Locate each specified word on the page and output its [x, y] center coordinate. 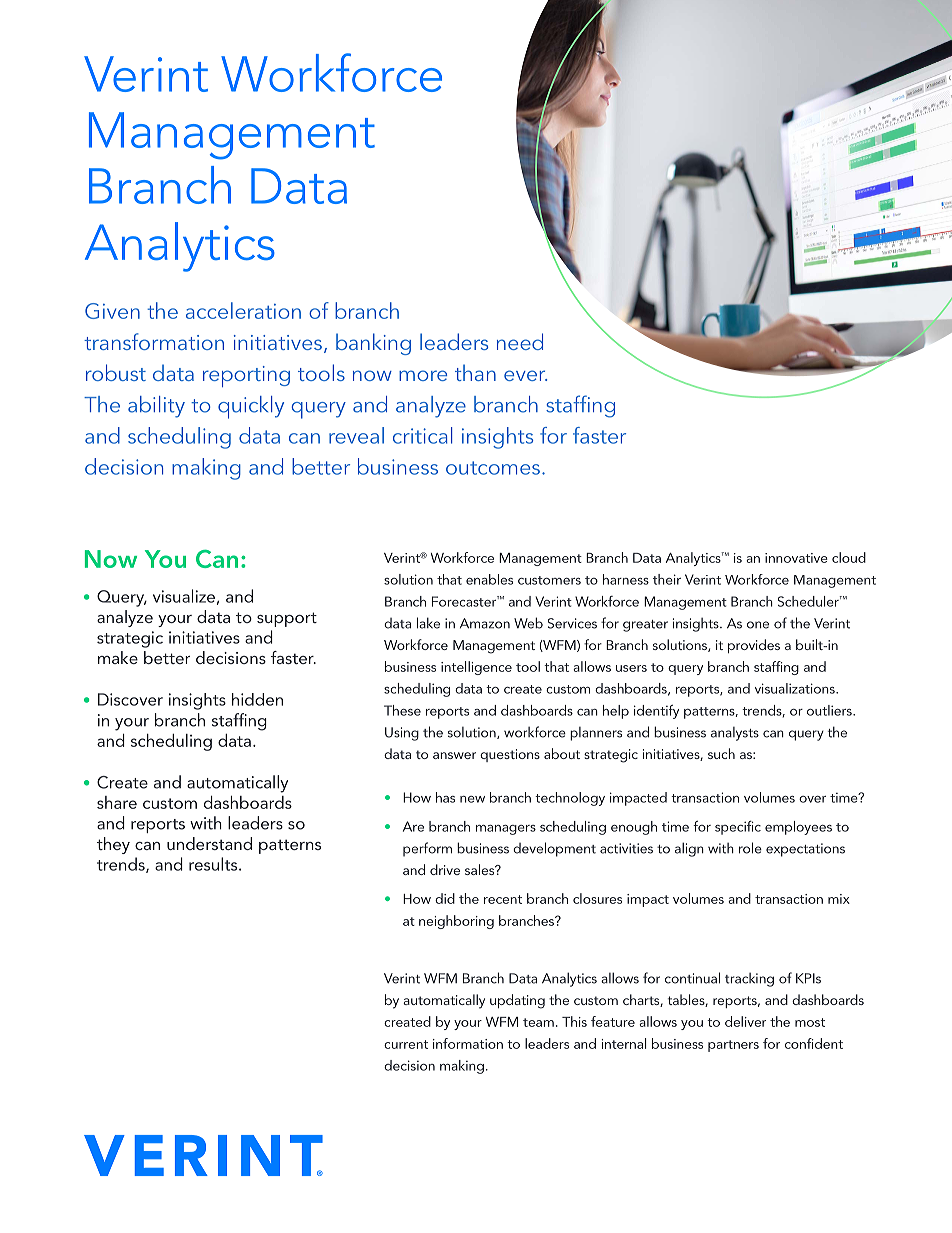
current [406, 1044]
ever [525, 375]
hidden [257, 699]
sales [481, 869]
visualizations [796, 688]
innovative [796, 558]
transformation [154, 341]
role [750, 848]
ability [156, 407]
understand [209, 843]
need [520, 341]
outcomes [493, 468]
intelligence [476, 668]
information [468, 1043]
